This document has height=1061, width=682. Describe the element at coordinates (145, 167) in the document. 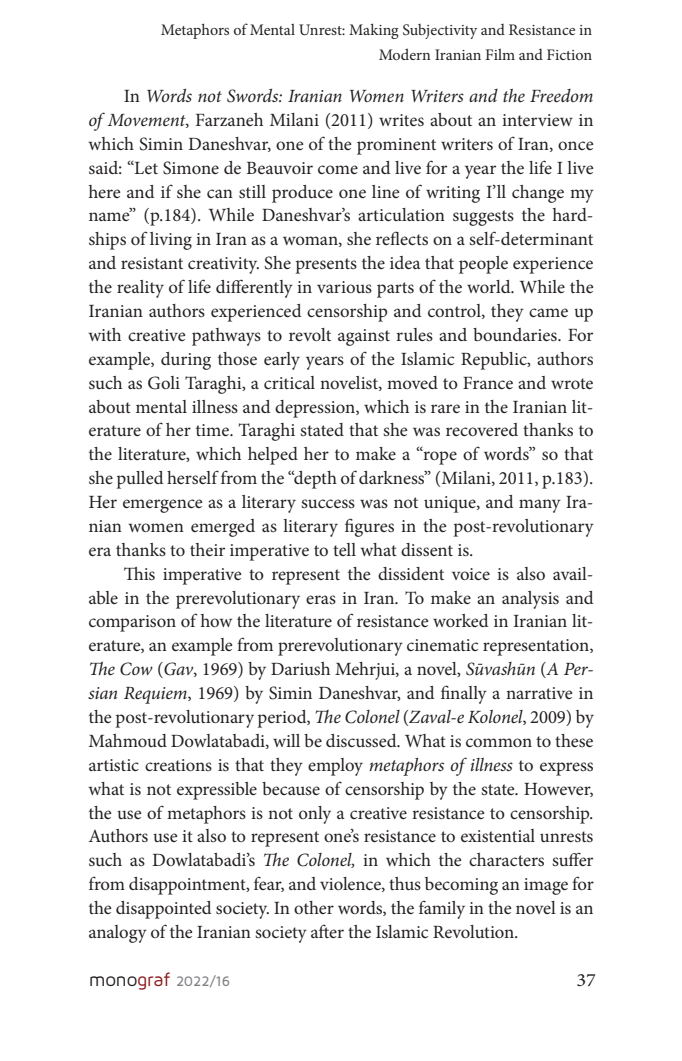

I see `Let` at that location.
